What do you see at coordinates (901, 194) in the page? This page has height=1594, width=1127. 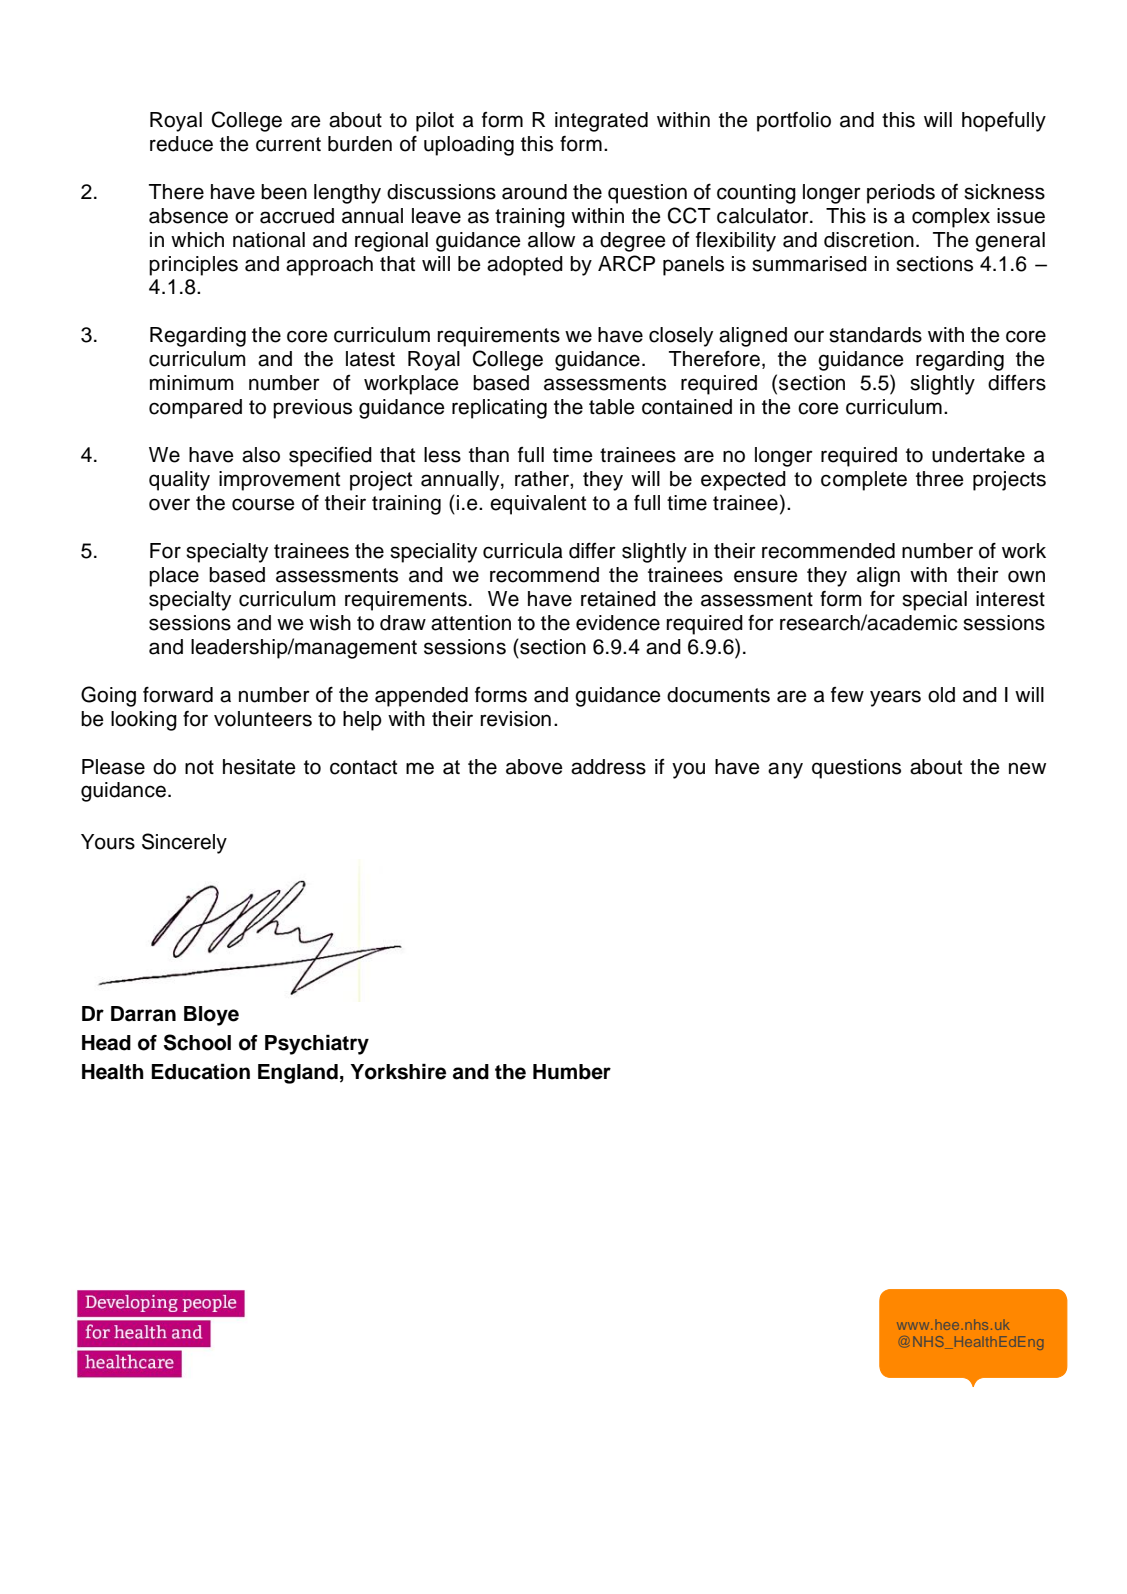 I see `periods` at bounding box center [901, 194].
